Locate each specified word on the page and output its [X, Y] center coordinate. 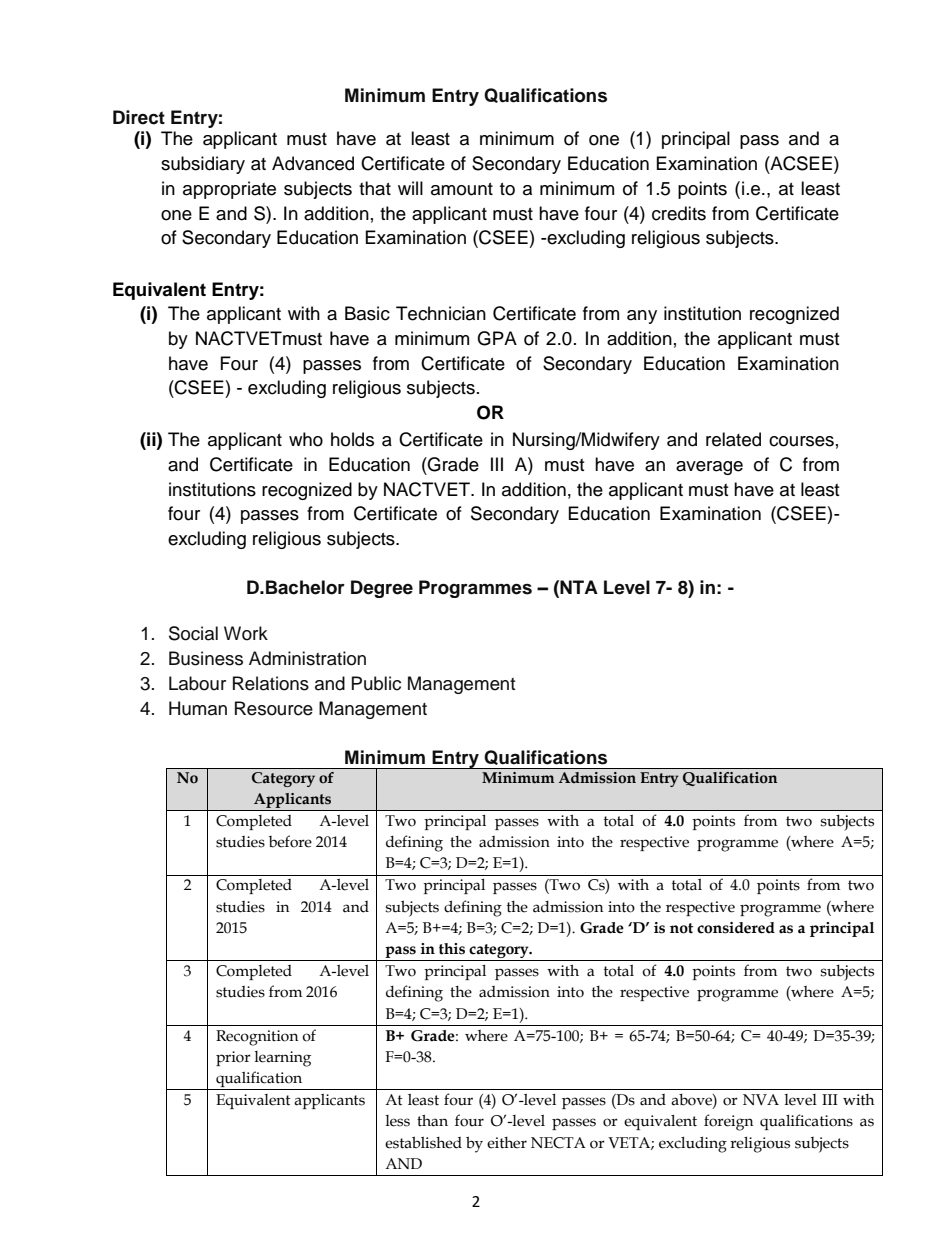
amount [462, 189]
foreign [728, 1122]
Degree [382, 589]
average [709, 468]
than [432, 1121]
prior [233, 1058]
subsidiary [203, 165]
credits [679, 213]
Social [193, 633]
